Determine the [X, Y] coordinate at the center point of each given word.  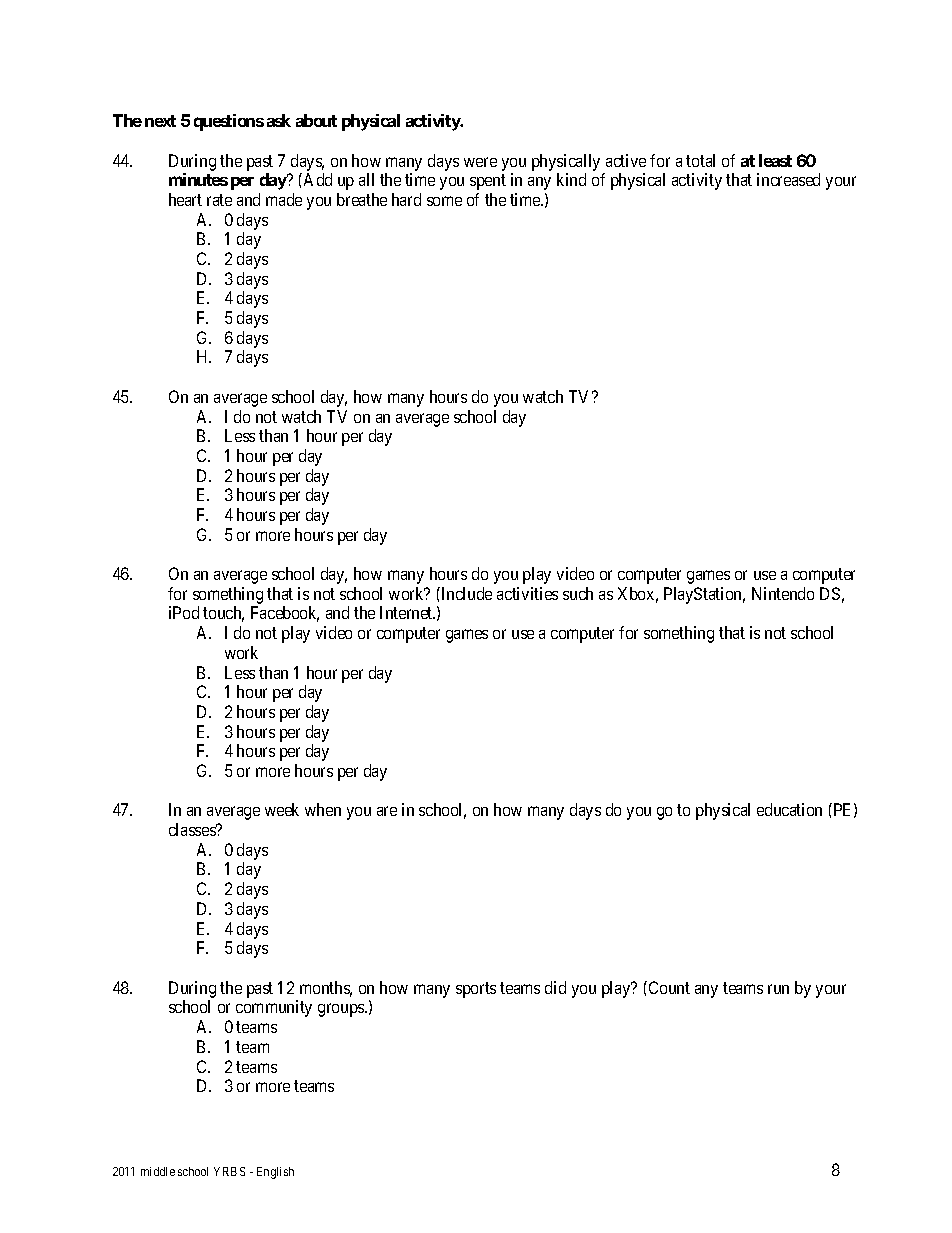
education [789, 809]
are [387, 811]
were [480, 162]
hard [406, 199]
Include [465, 593]
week [282, 809]
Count [668, 987]
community [274, 1008]
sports [476, 990]
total [700, 160]
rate [219, 200]
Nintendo [783, 593]
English [275, 1173]
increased [788, 179]
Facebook [285, 614]
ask [279, 120]
